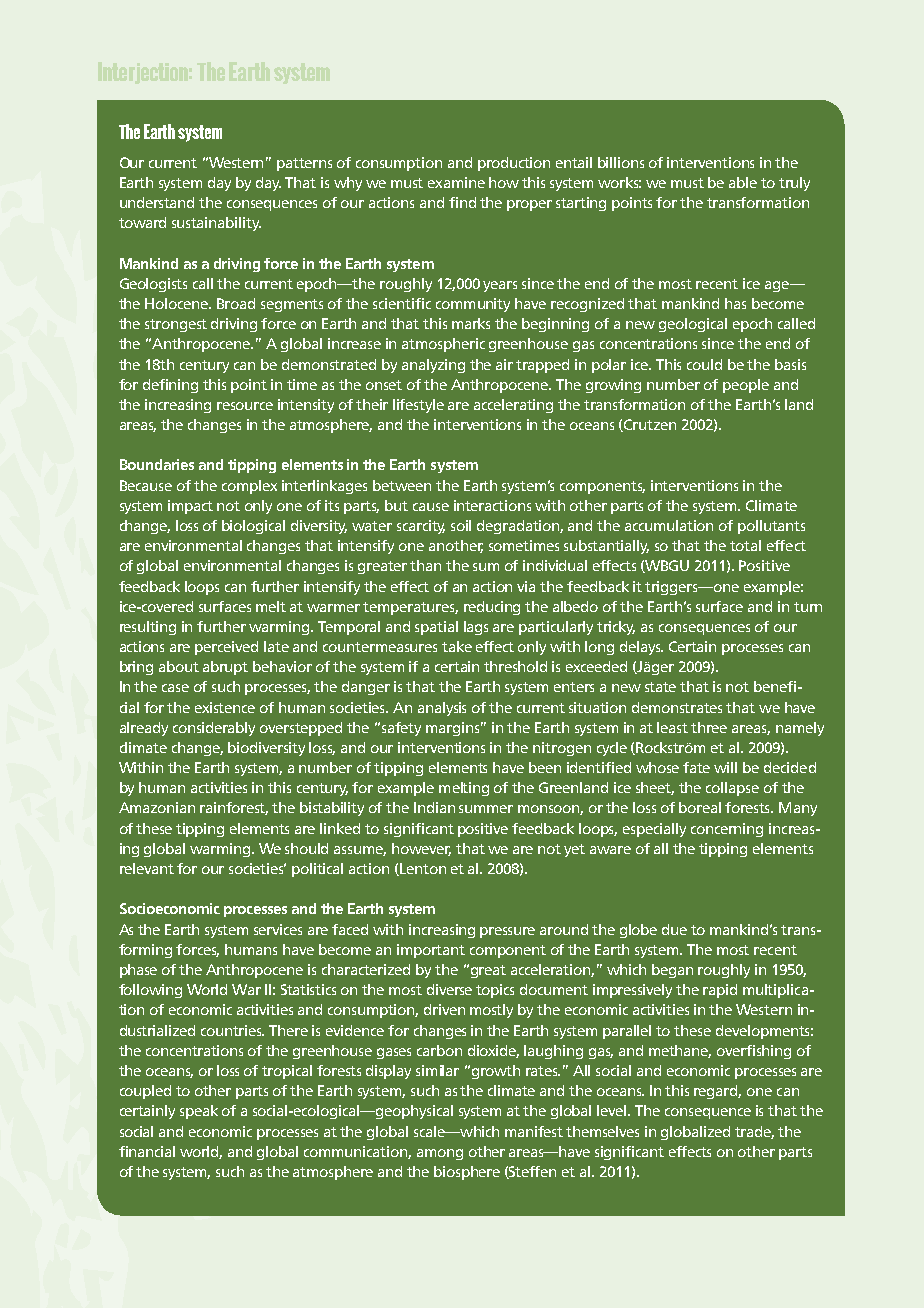  What do you see at coordinates (457, 646) in the document?
I see `take` at bounding box center [457, 646].
